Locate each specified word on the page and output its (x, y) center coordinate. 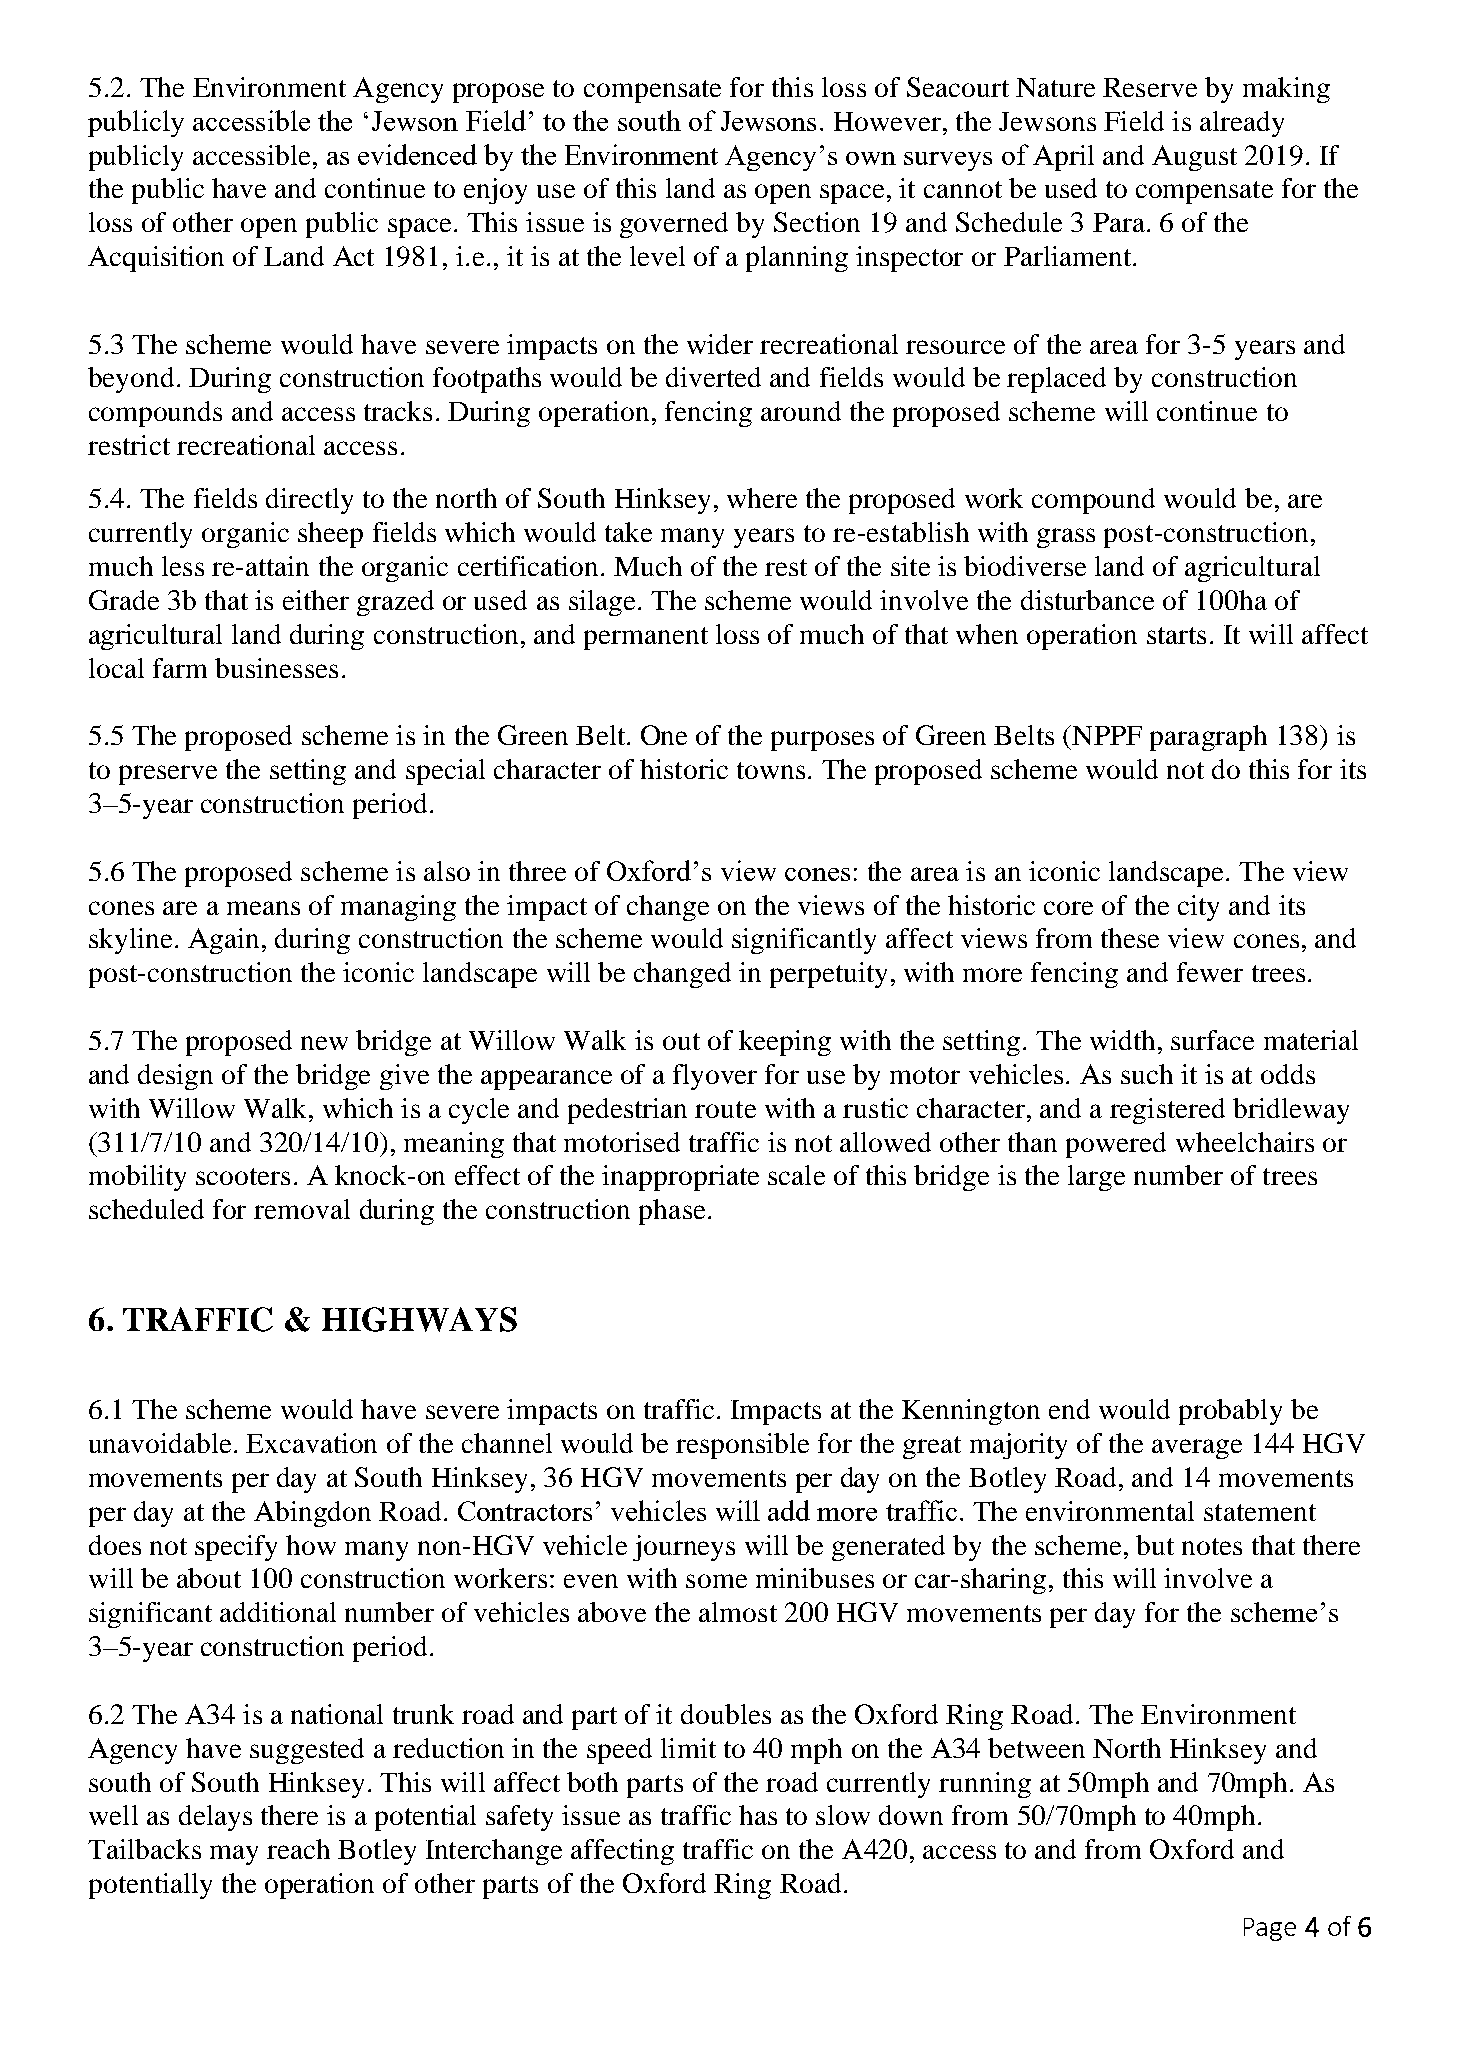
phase (672, 1212)
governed (674, 225)
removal (302, 1209)
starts (1176, 635)
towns (771, 770)
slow (843, 1815)
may (234, 1855)
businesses (276, 668)
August (1194, 158)
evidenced (417, 154)
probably (1230, 1412)
